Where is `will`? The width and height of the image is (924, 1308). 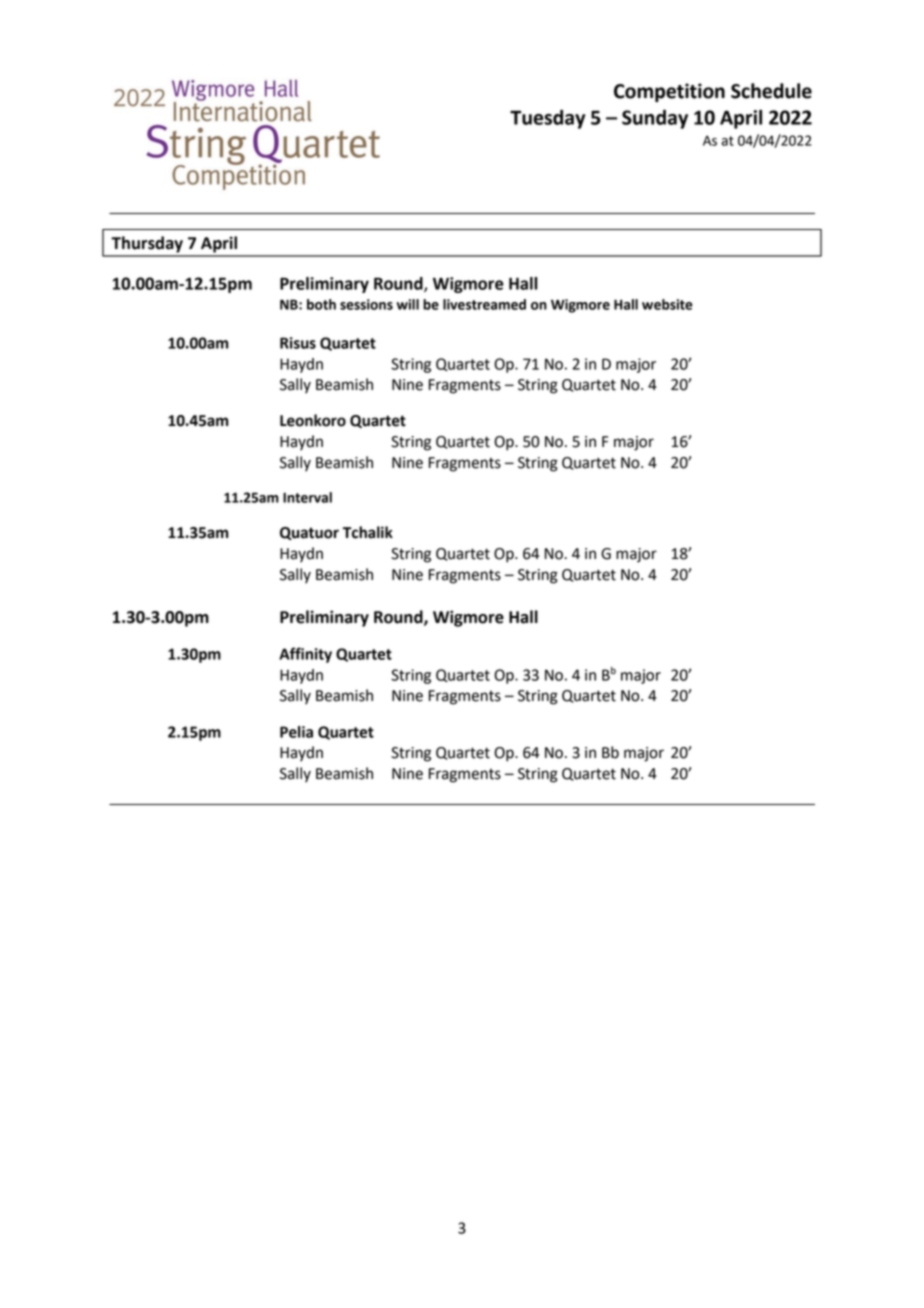
will is located at coordinates (408, 304).
